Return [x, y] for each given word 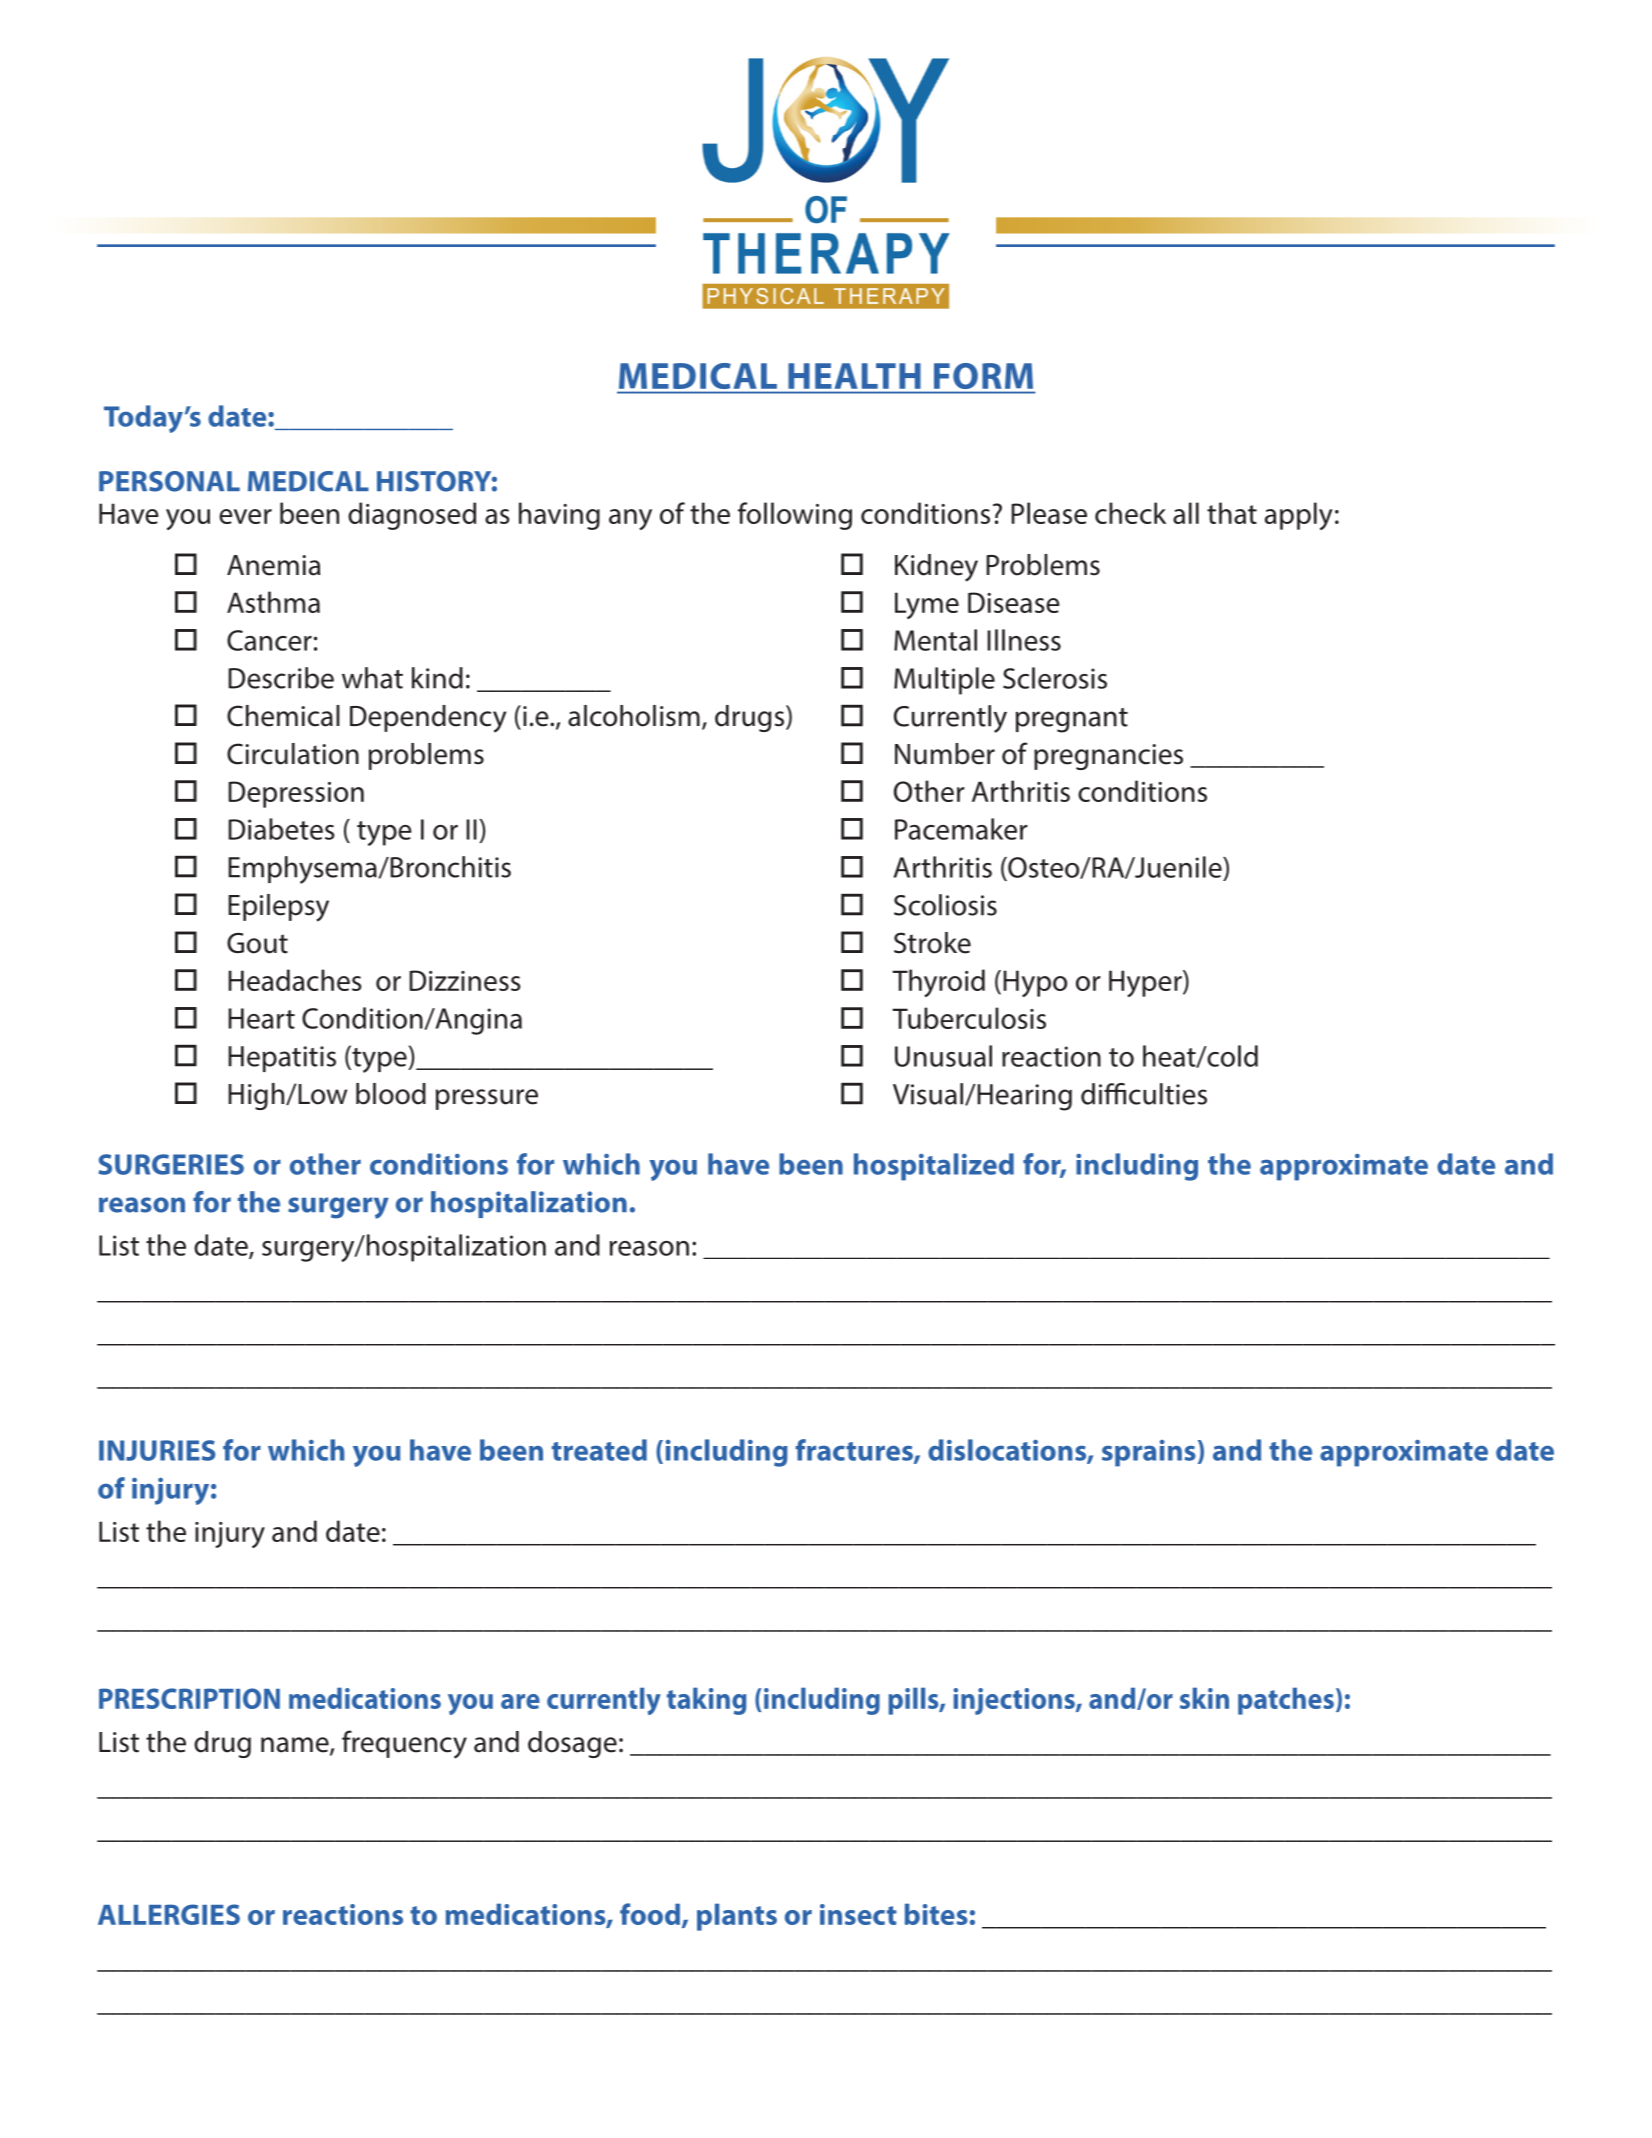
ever [245, 516]
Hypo [1035, 983]
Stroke [932, 943]
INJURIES [157, 1450]
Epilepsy [278, 908]
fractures [855, 1451]
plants [737, 1917]
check [1130, 513]
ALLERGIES [169, 1914]
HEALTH [854, 376]
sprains [1149, 1453]
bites [936, 1914]
